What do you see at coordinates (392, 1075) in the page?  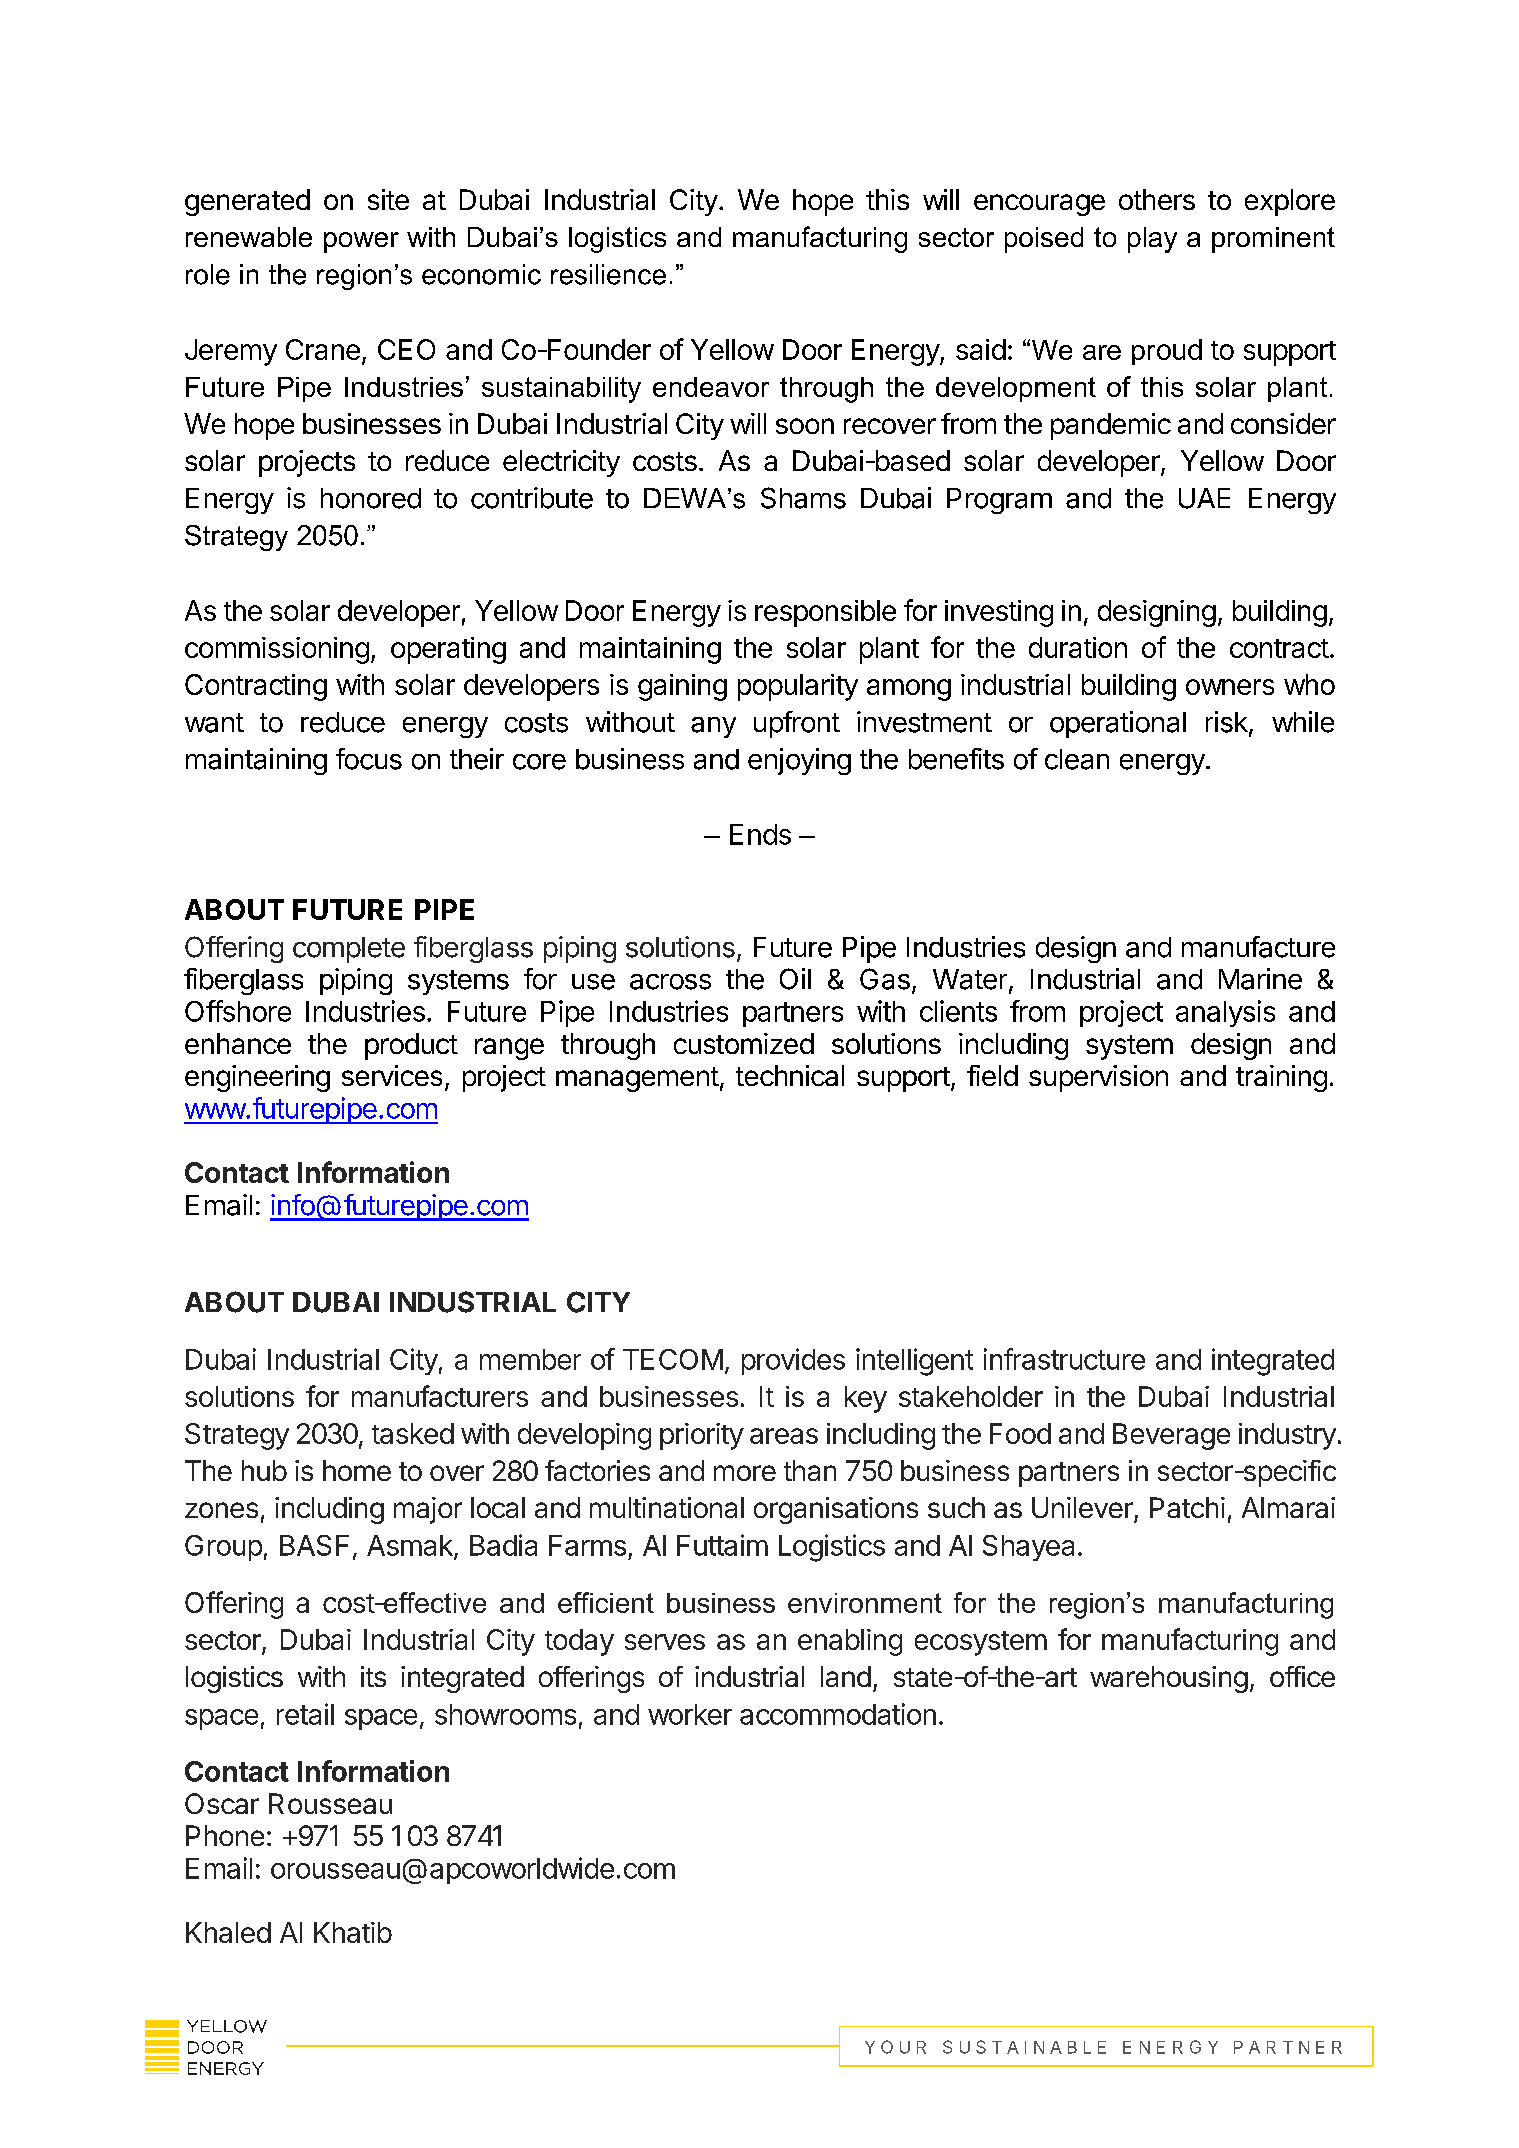 I see `services` at bounding box center [392, 1075].
